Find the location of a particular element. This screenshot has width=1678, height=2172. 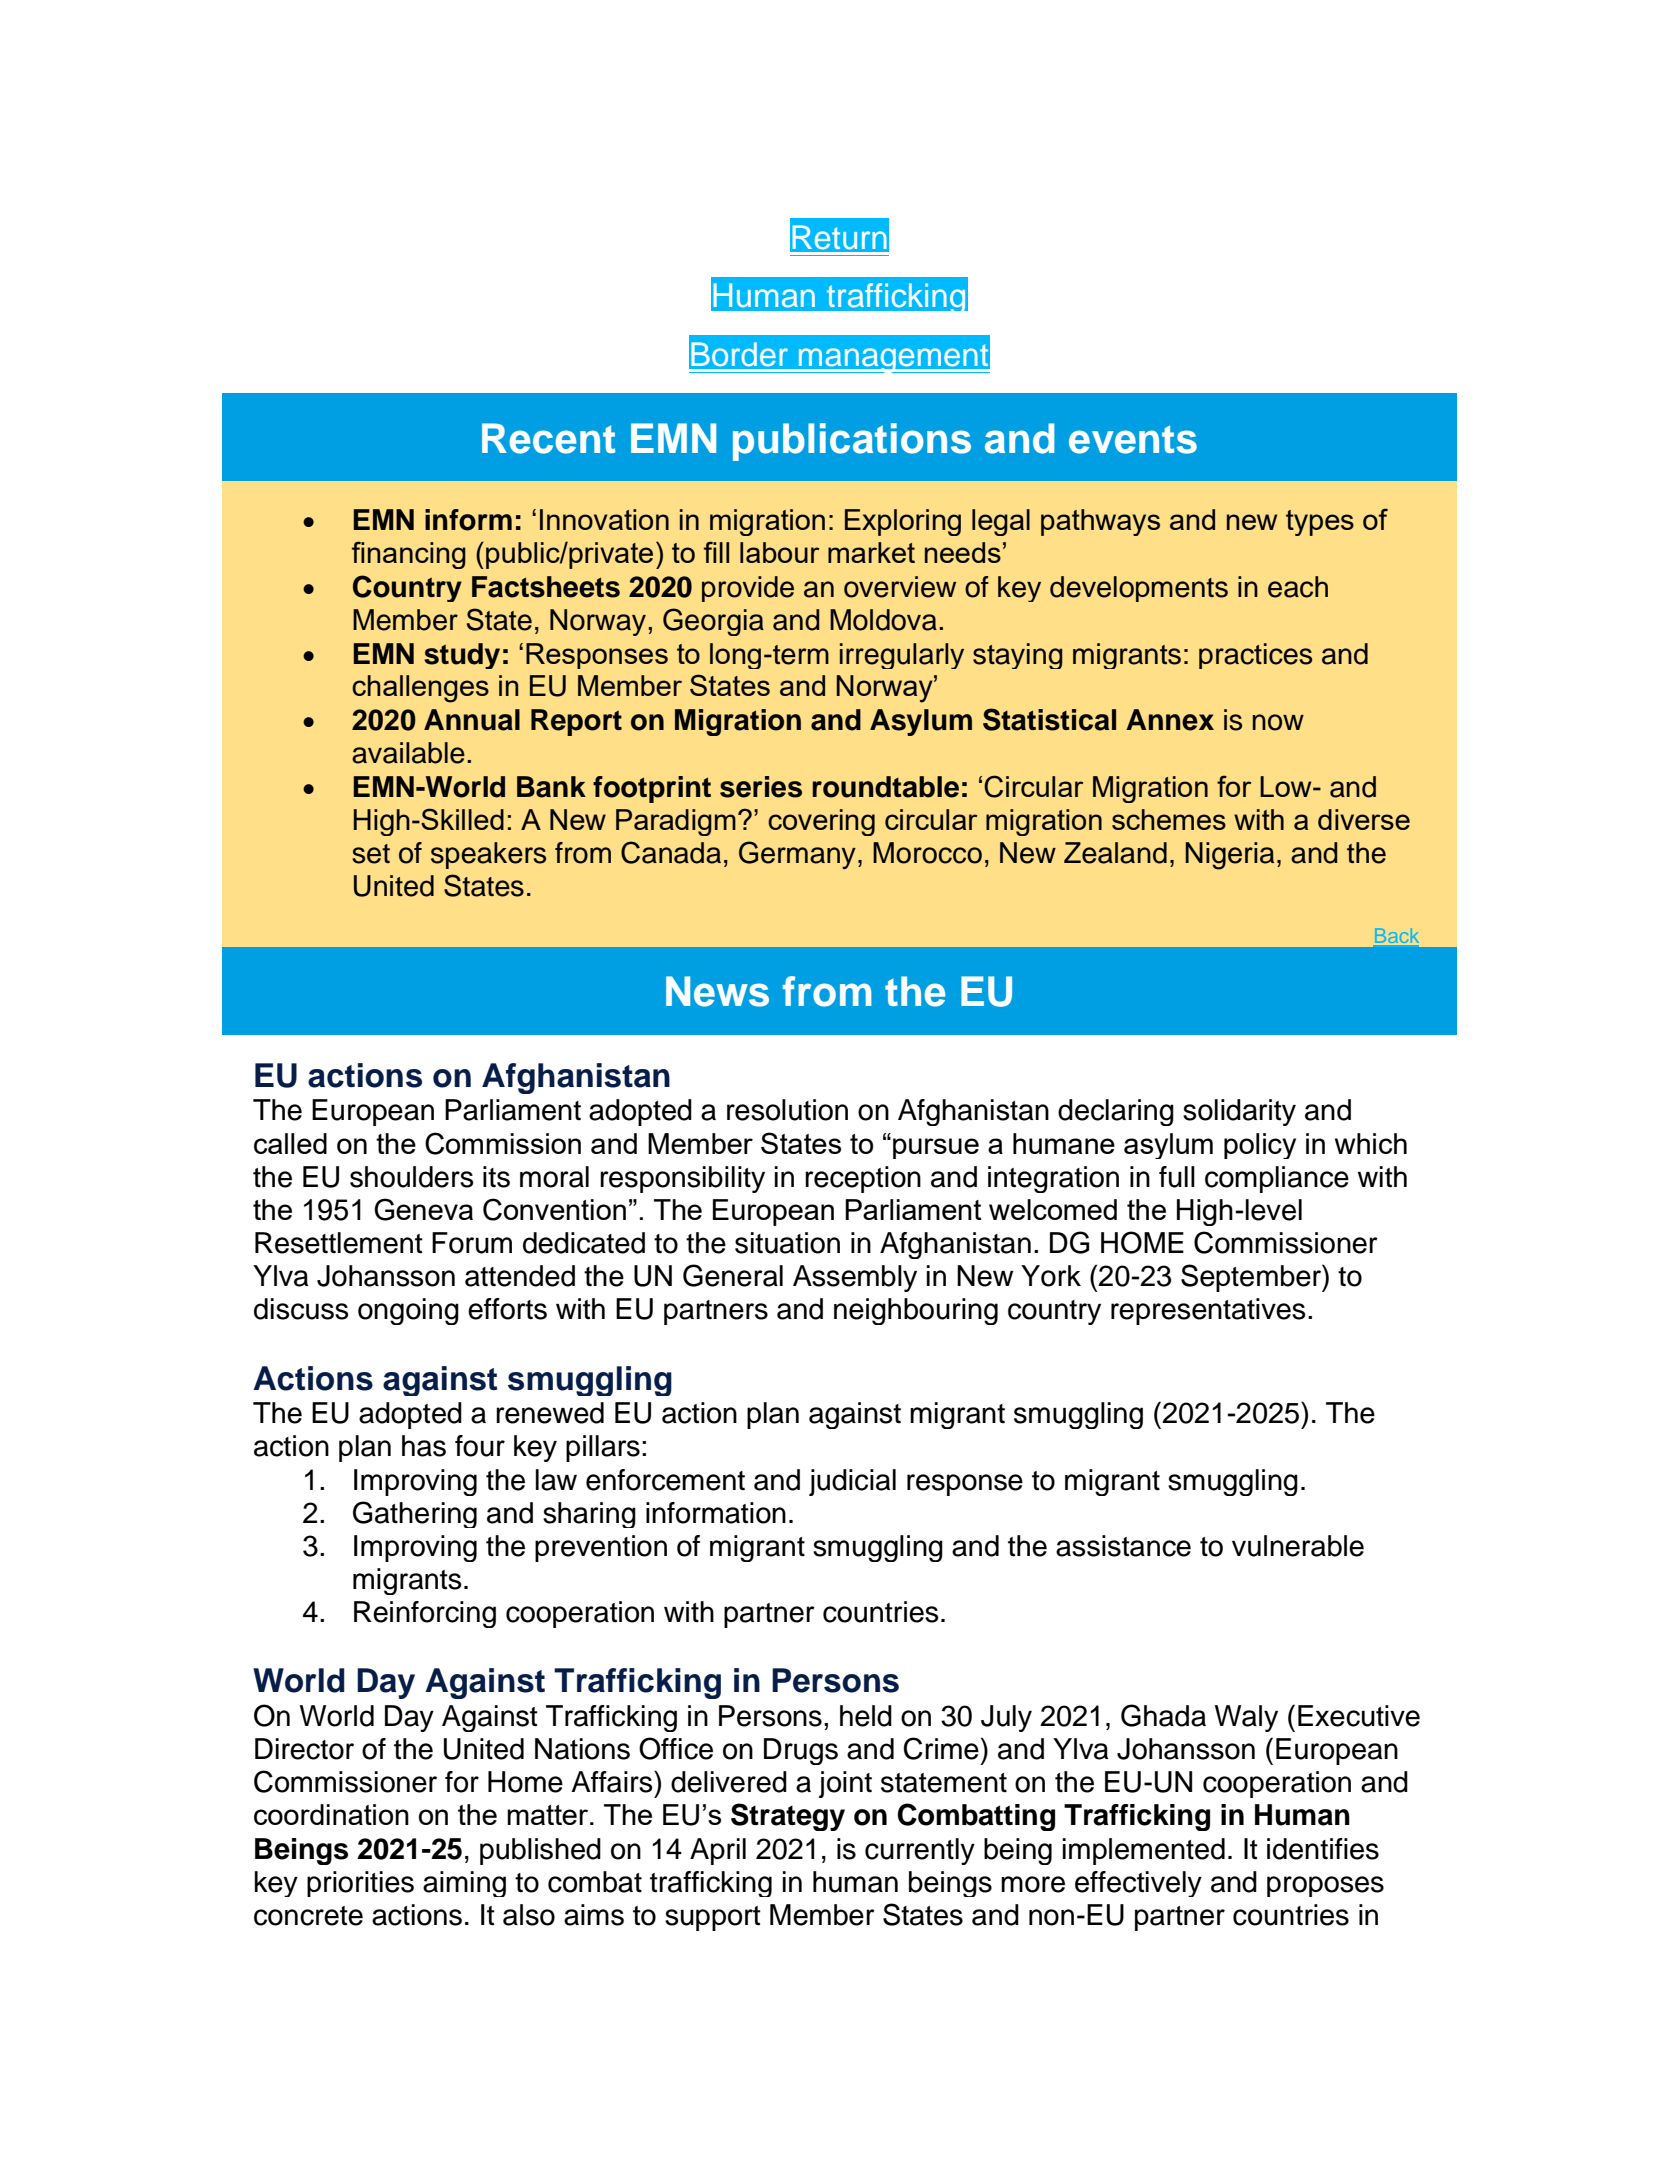

judicial is located at coordinates (852, 1482).
